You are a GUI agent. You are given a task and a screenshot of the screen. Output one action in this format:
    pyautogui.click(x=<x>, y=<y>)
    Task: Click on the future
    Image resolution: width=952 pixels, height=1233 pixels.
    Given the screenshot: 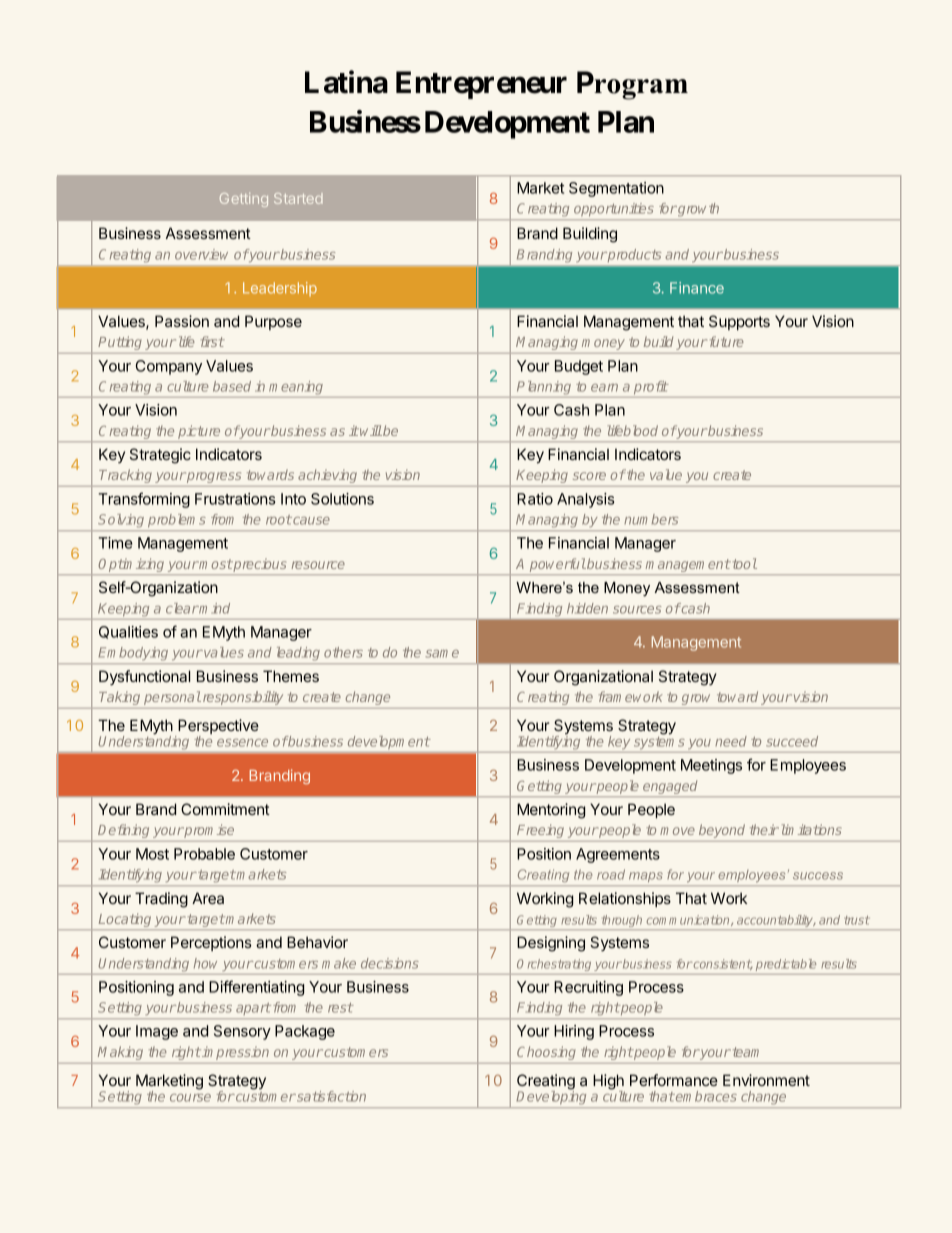 What is the action you would take?
    pyautogui.click(x=726, y=341)
